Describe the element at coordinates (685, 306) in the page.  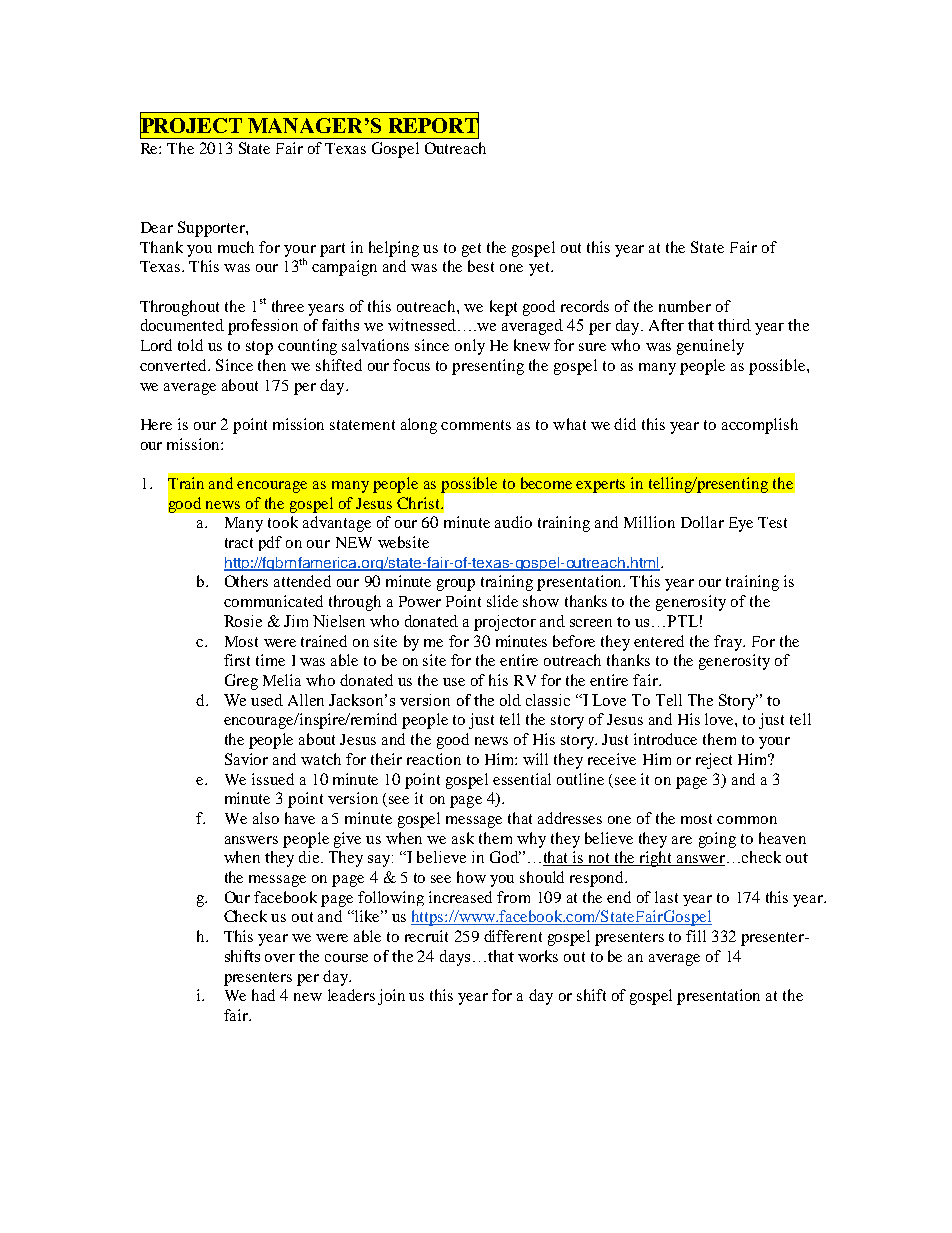
I see `number` at that location.
